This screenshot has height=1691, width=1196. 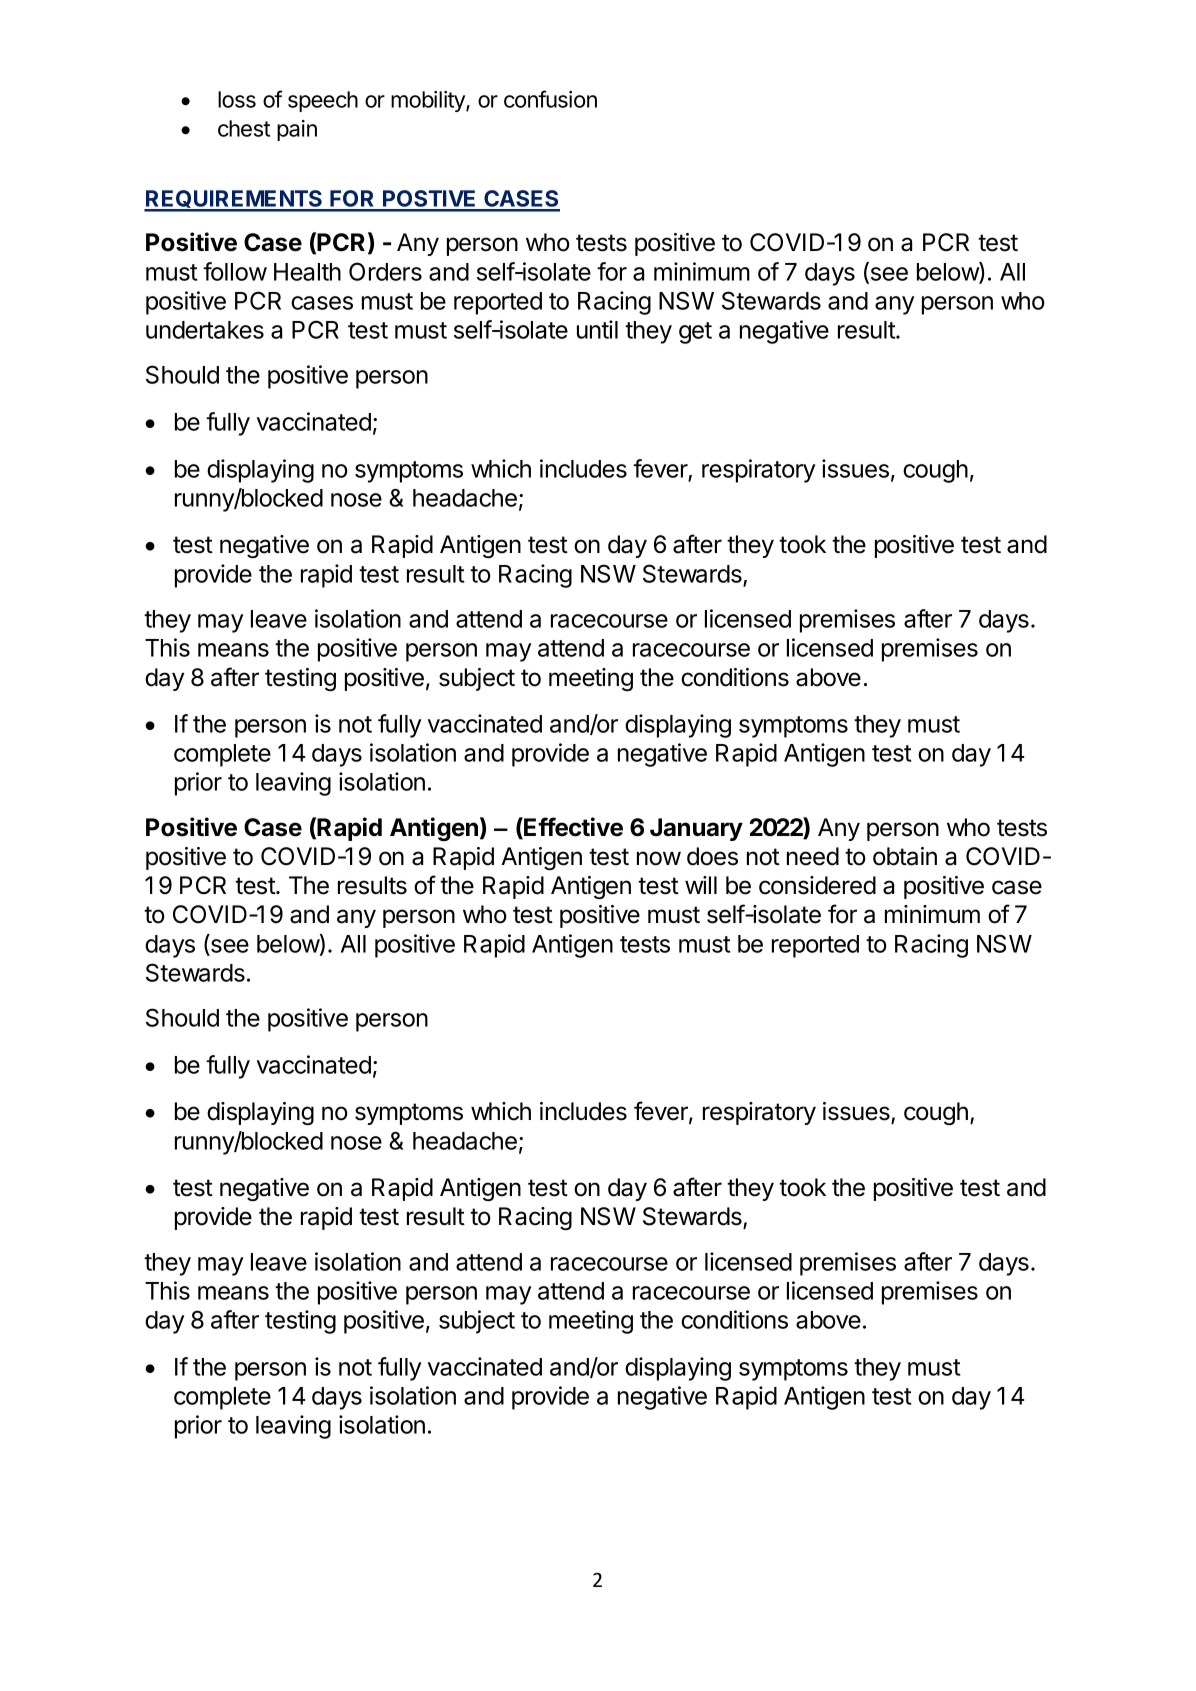 What do you see at coordinates (550, 99) in the screenshot?
I see `confusion` at bounding box center [550, 99].
